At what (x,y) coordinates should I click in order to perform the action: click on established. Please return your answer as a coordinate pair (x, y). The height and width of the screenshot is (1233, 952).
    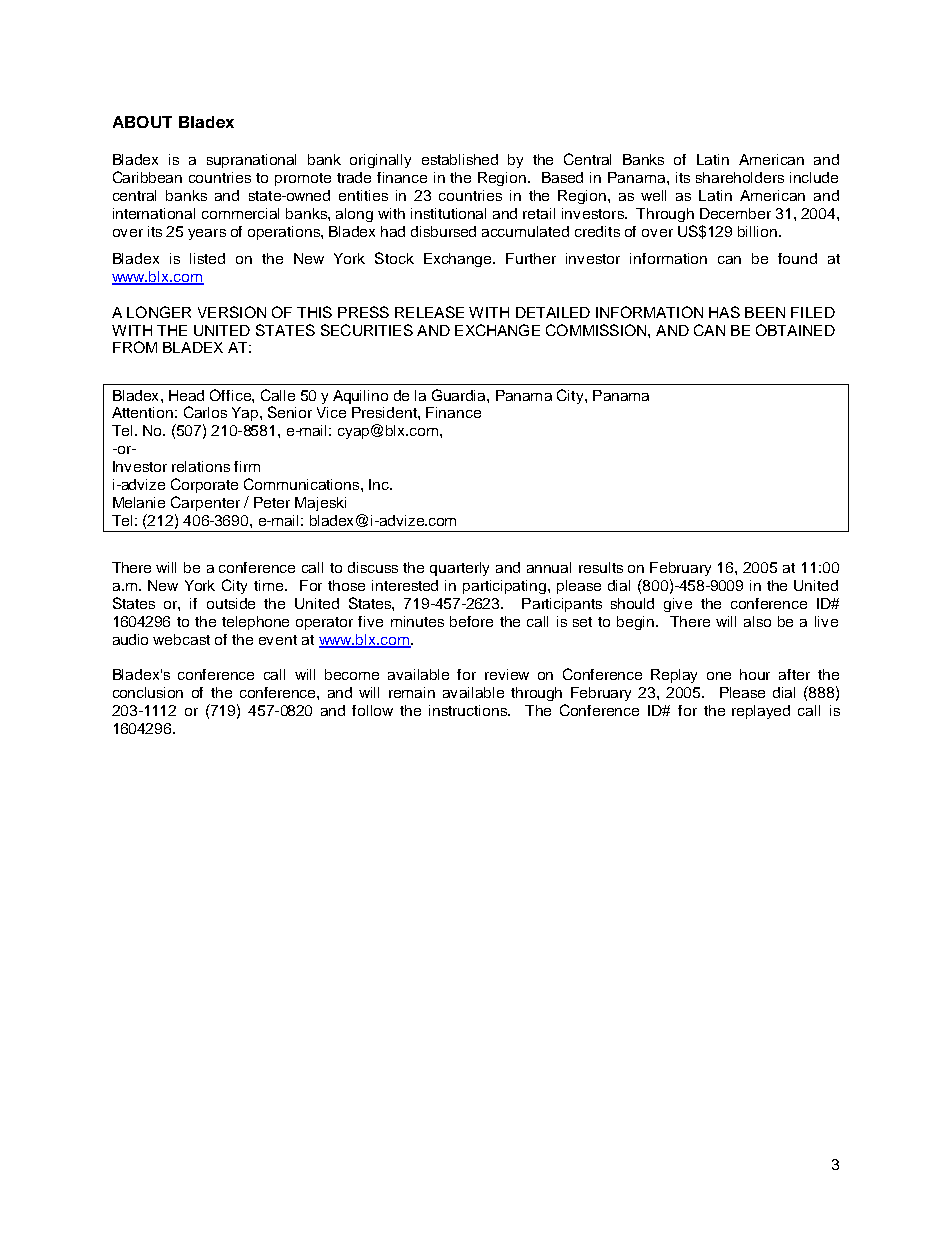
    Looking at the image, I should click on (460, 159).
